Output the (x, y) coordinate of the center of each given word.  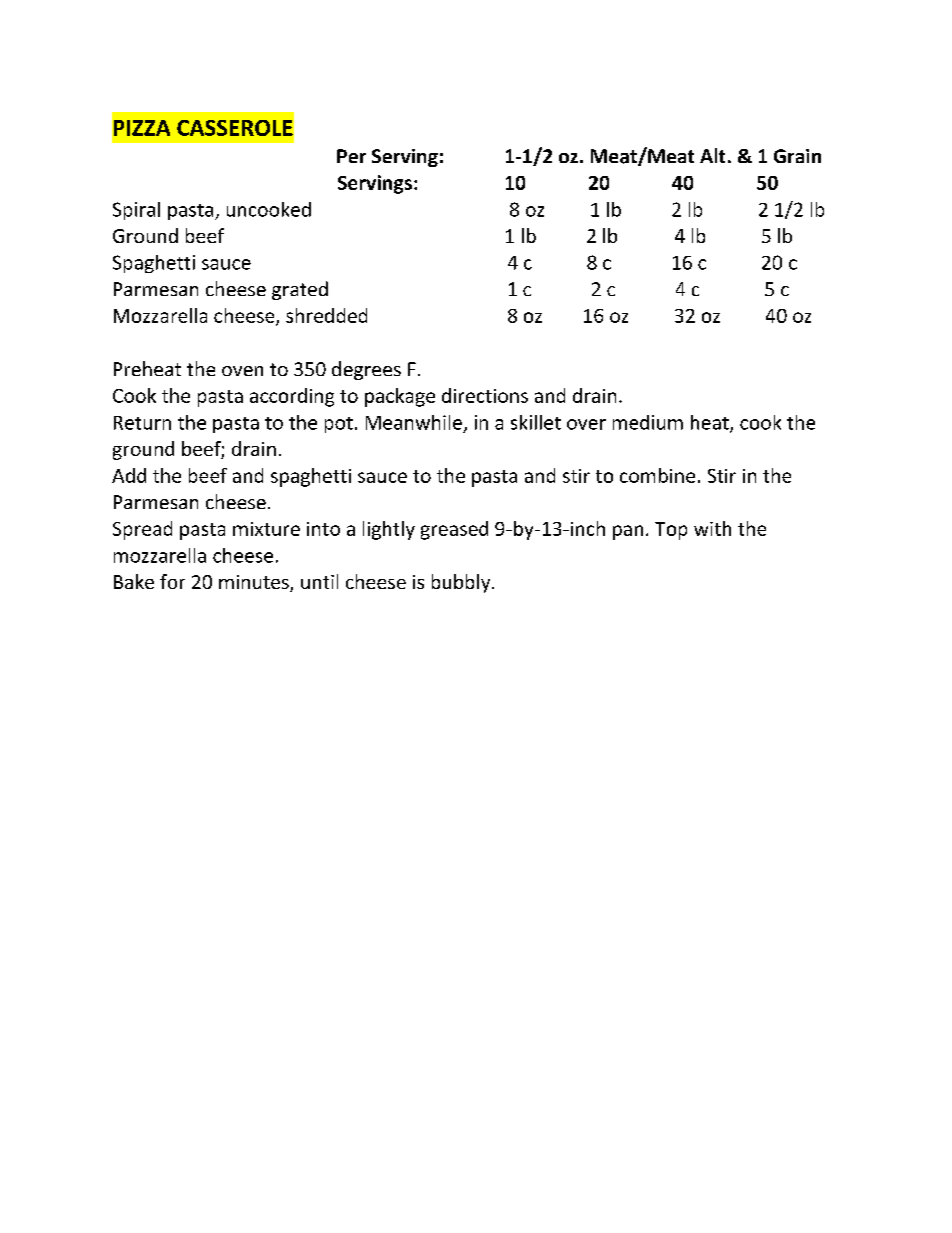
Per (351, 156)
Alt (712, 155)
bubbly (462, 583)
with (712, 528)
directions (485, 395)
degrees (366, 370)
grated (300, 290)
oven (242, 371)
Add (129, 475)
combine (657, 475)
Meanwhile (414, 422)
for (172, 581)
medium (648, 422)
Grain (797, 156)
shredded (326, 315)
